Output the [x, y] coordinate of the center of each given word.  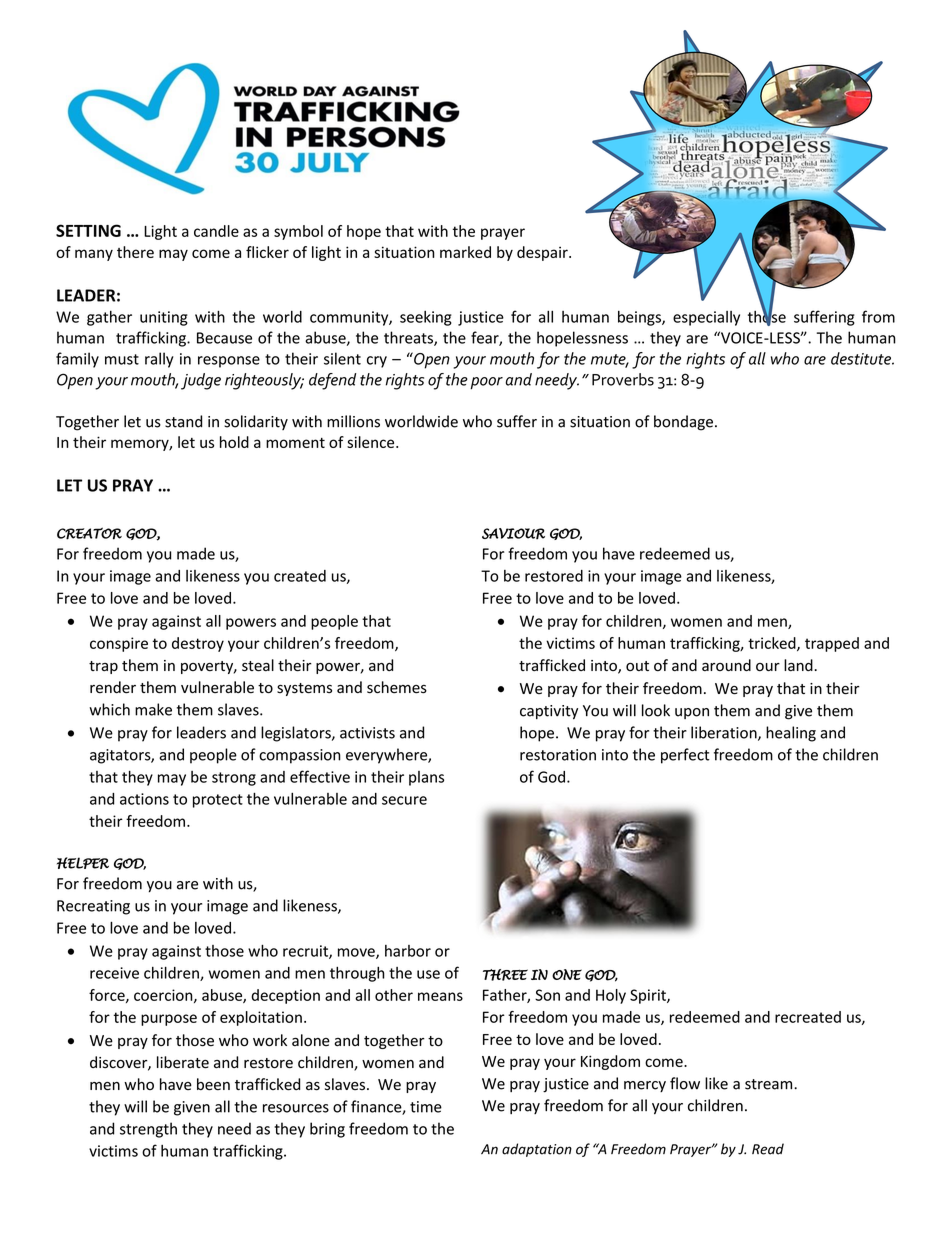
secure [404, 800]
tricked [773, 644]
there [135, 252]
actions [144, 799]
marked [465, 252]
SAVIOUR [513, 533]
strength [148, 1130]
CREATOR [89, 533]
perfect [685, 756]
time [426, 1107]
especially [706, 318]
